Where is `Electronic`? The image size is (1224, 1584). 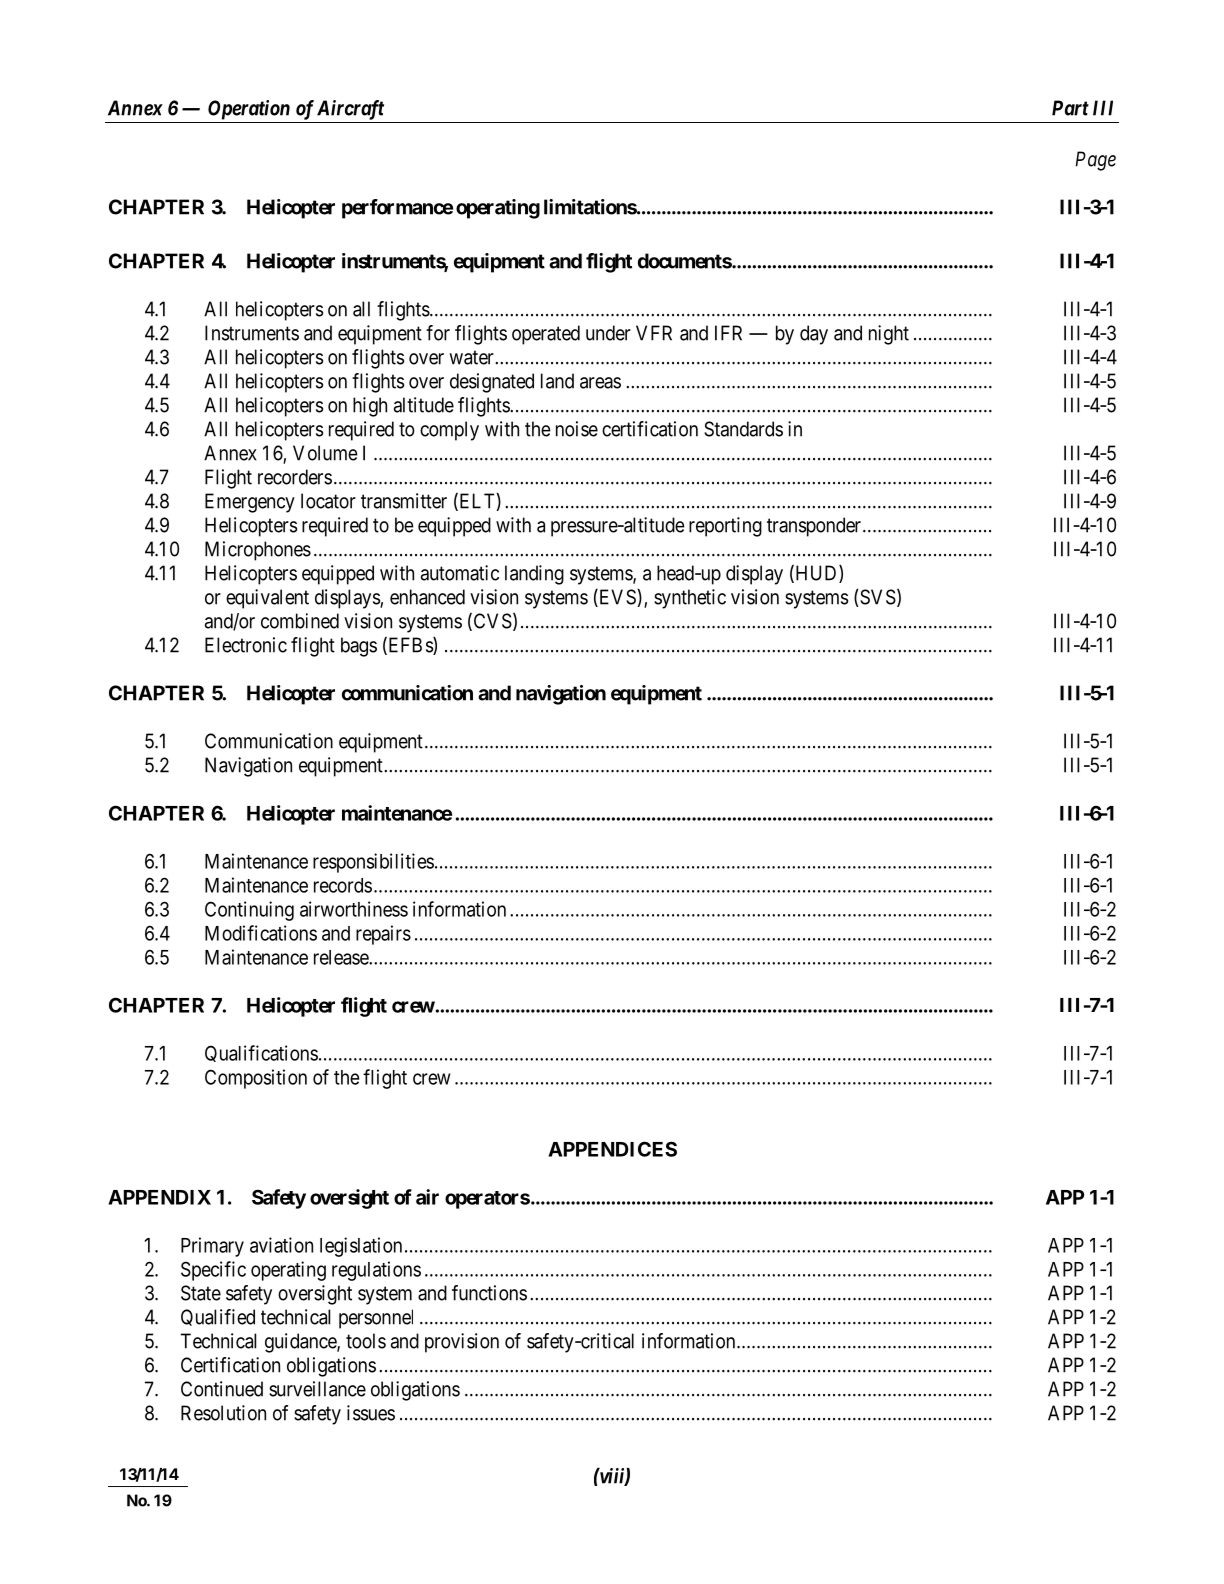 Electronic is located at coordinates (246, 645).
